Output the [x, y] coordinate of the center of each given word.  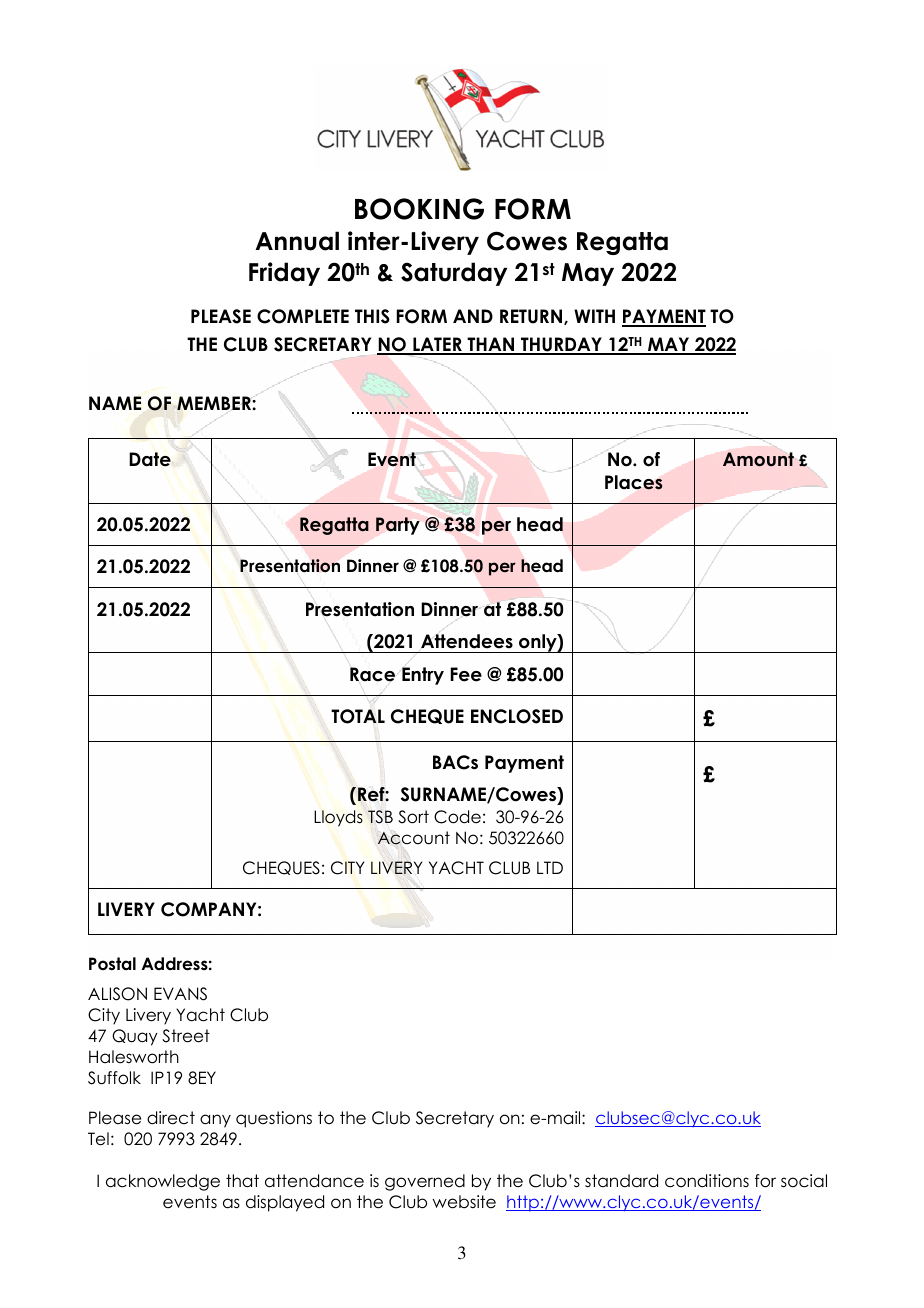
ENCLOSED [517, 716]
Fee [466, 674]
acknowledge [163, 1182]
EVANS [180, 994]
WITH [594, 316]
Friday [284, 274]
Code [457, 817]
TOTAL [358, 716]
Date [150, 459]
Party [398, 526]
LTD [550, 867]
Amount [758, 459]
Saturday [454, 274]
